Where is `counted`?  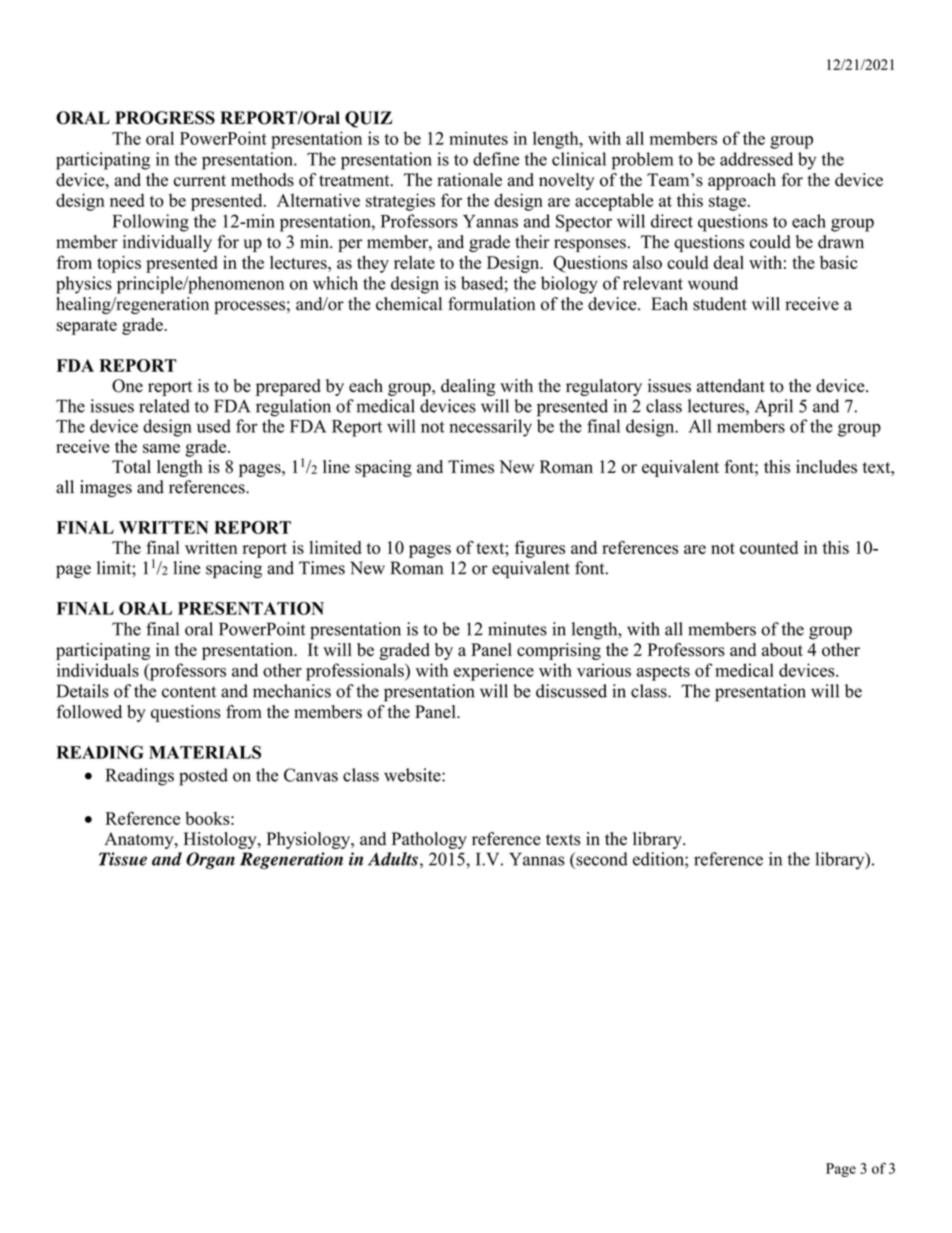
counted is located at coordinates (769, 547).
